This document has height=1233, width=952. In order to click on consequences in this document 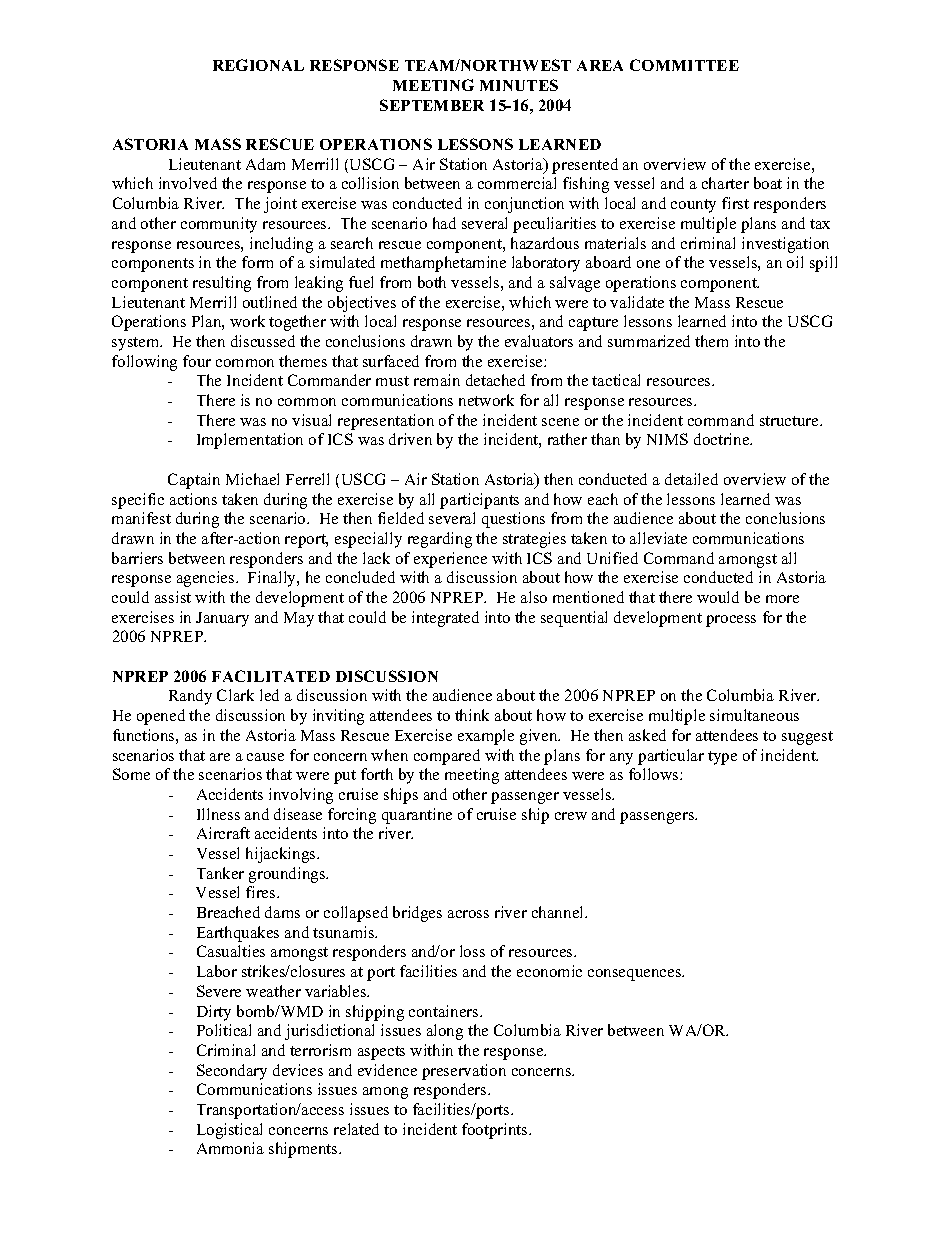, I will do `click(636, 975)`.
